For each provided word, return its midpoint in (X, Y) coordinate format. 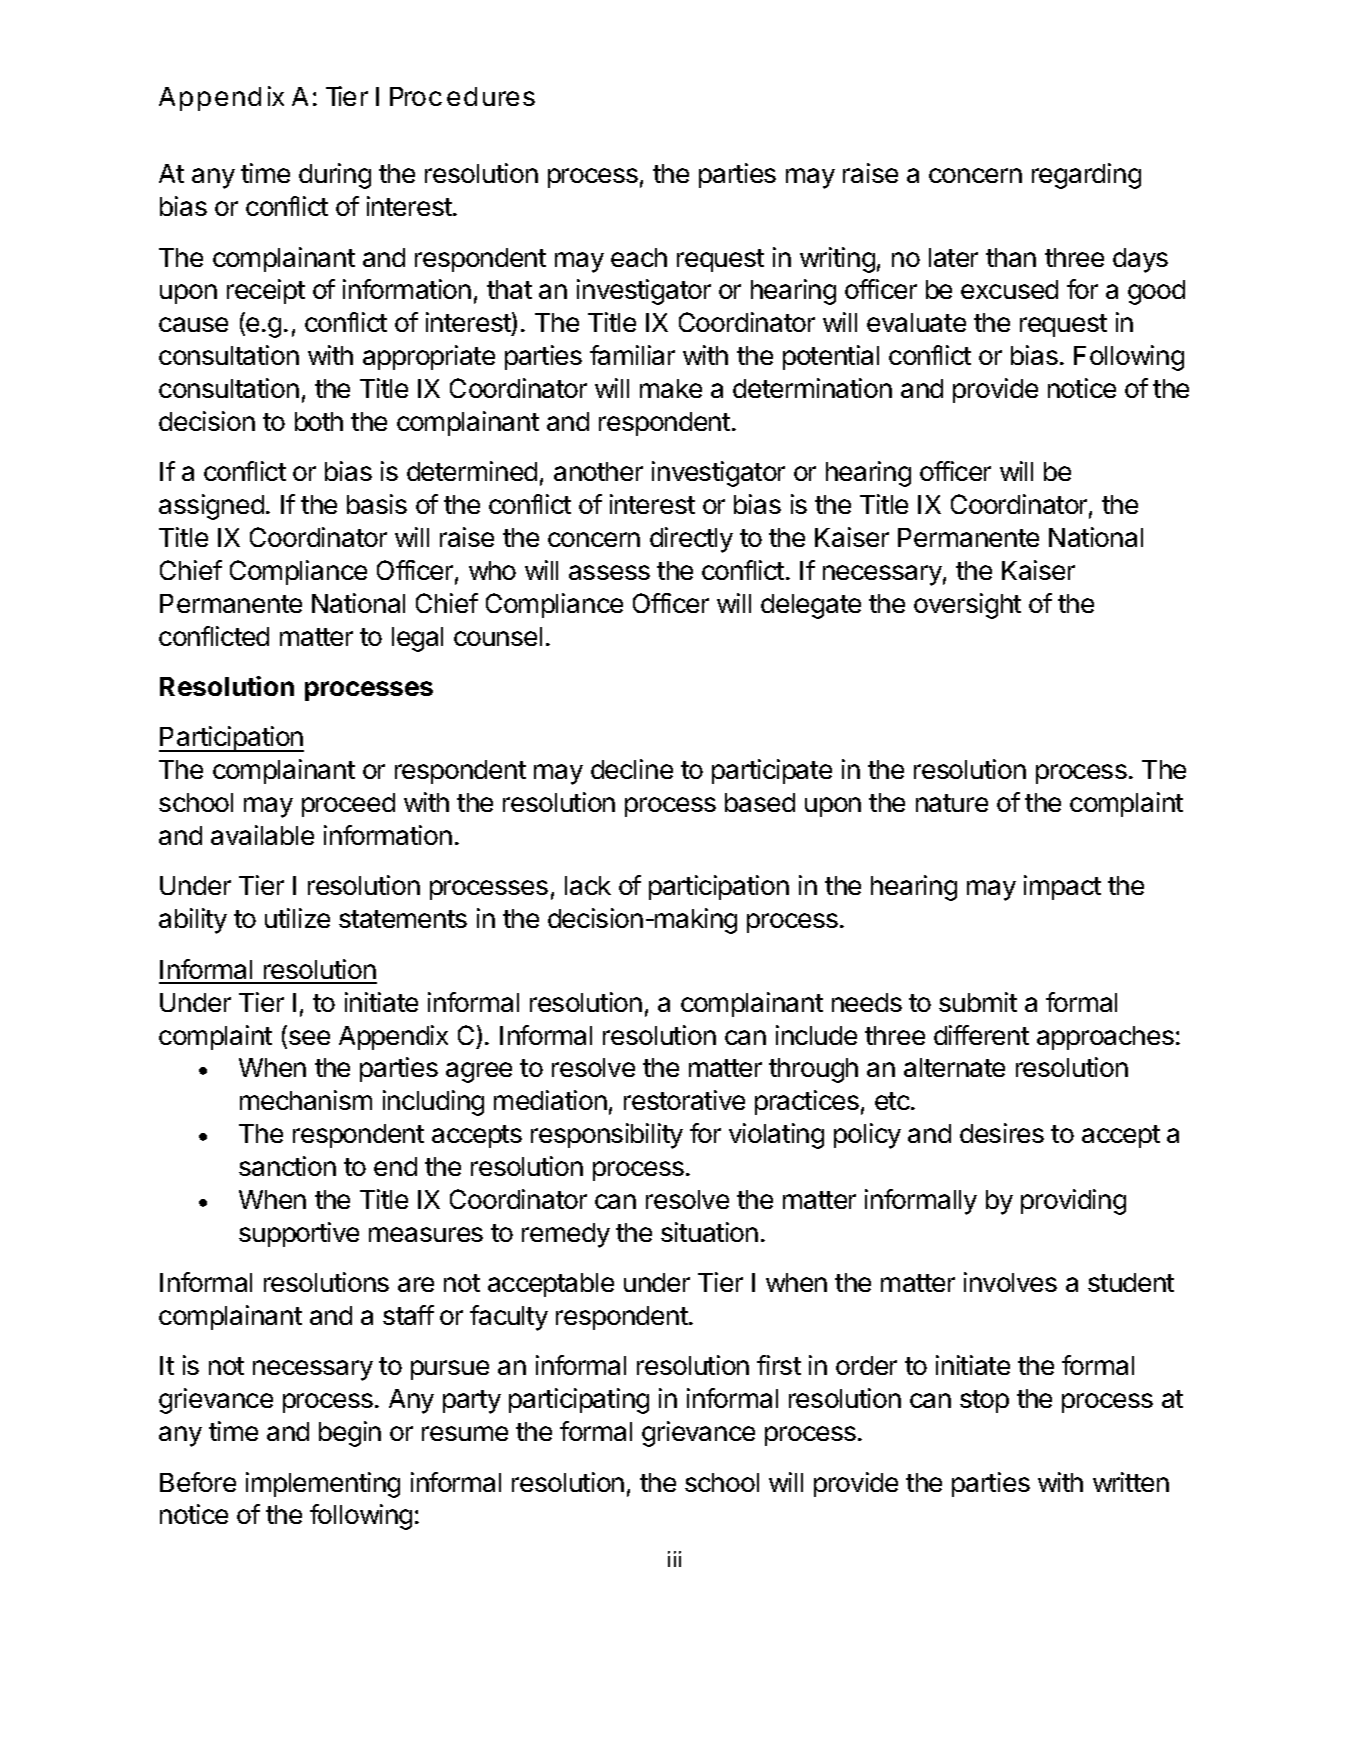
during (335, 176)
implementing (323, 1485)
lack (588, 885)
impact (1062, 887)
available (262, 835)
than (1011, 257)
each (639, 257)
